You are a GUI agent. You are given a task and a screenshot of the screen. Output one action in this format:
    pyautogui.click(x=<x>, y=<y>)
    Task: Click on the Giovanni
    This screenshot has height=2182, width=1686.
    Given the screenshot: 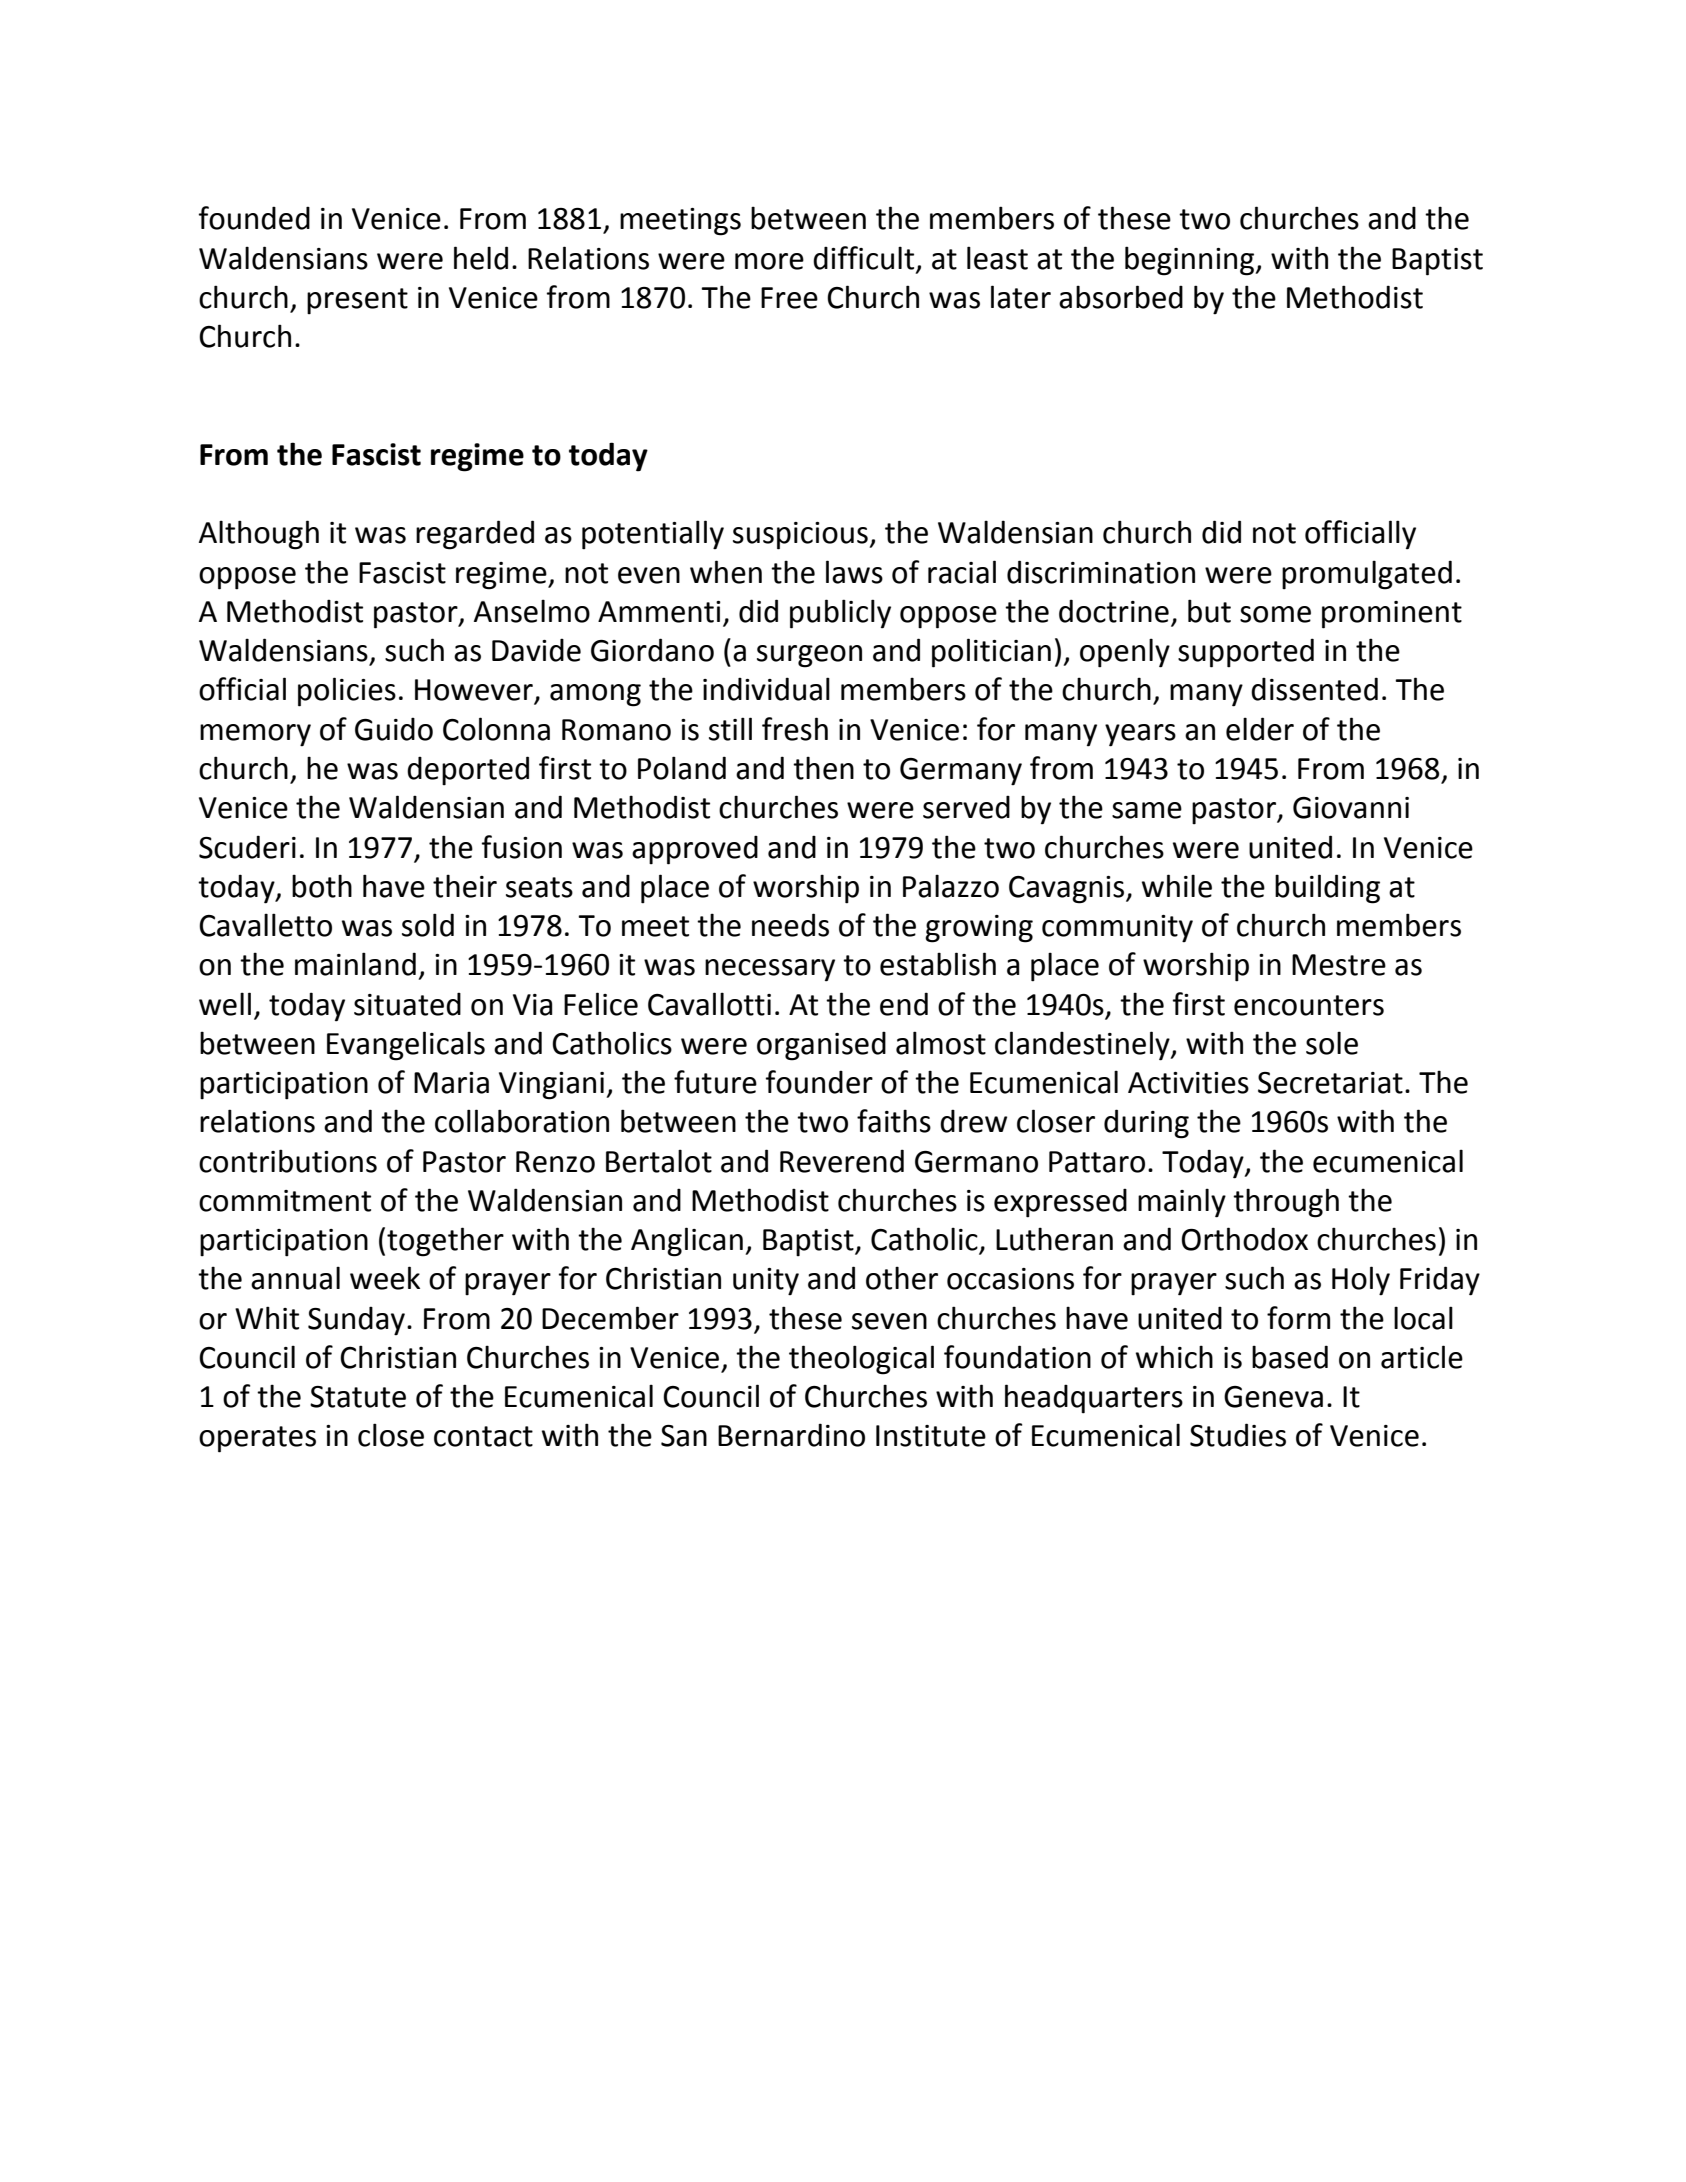 What is the action you would take?
    pyautogui.click(x=1351, y=808)
